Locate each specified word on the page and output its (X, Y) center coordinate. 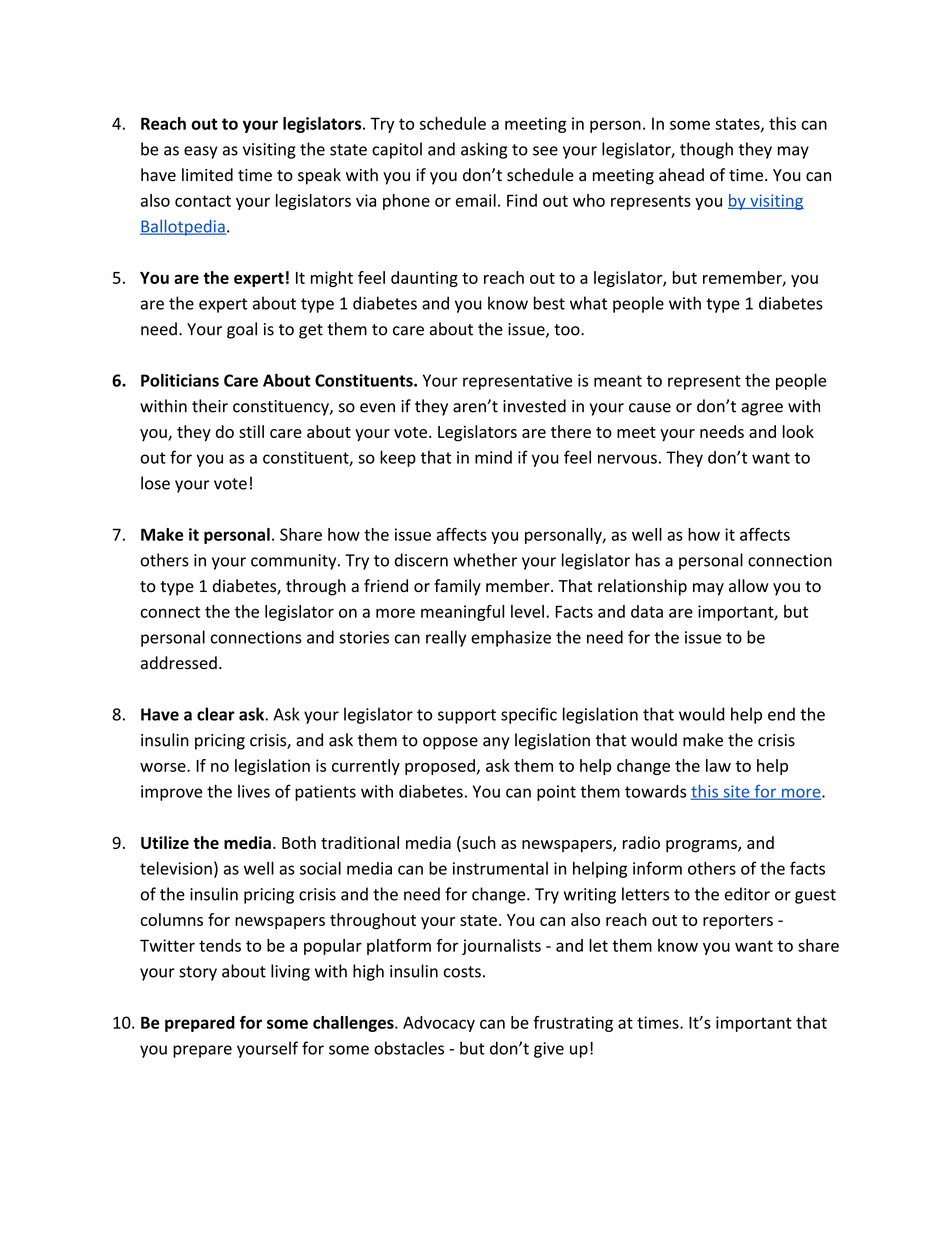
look (798, 431)
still (251, 431)
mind (493, 457)
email (476, 200)
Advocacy (439, 1024)
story (198, 973)
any (496, 743)
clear (216, 714)
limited (207, 175)
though (706, 150)
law (718, 765)
